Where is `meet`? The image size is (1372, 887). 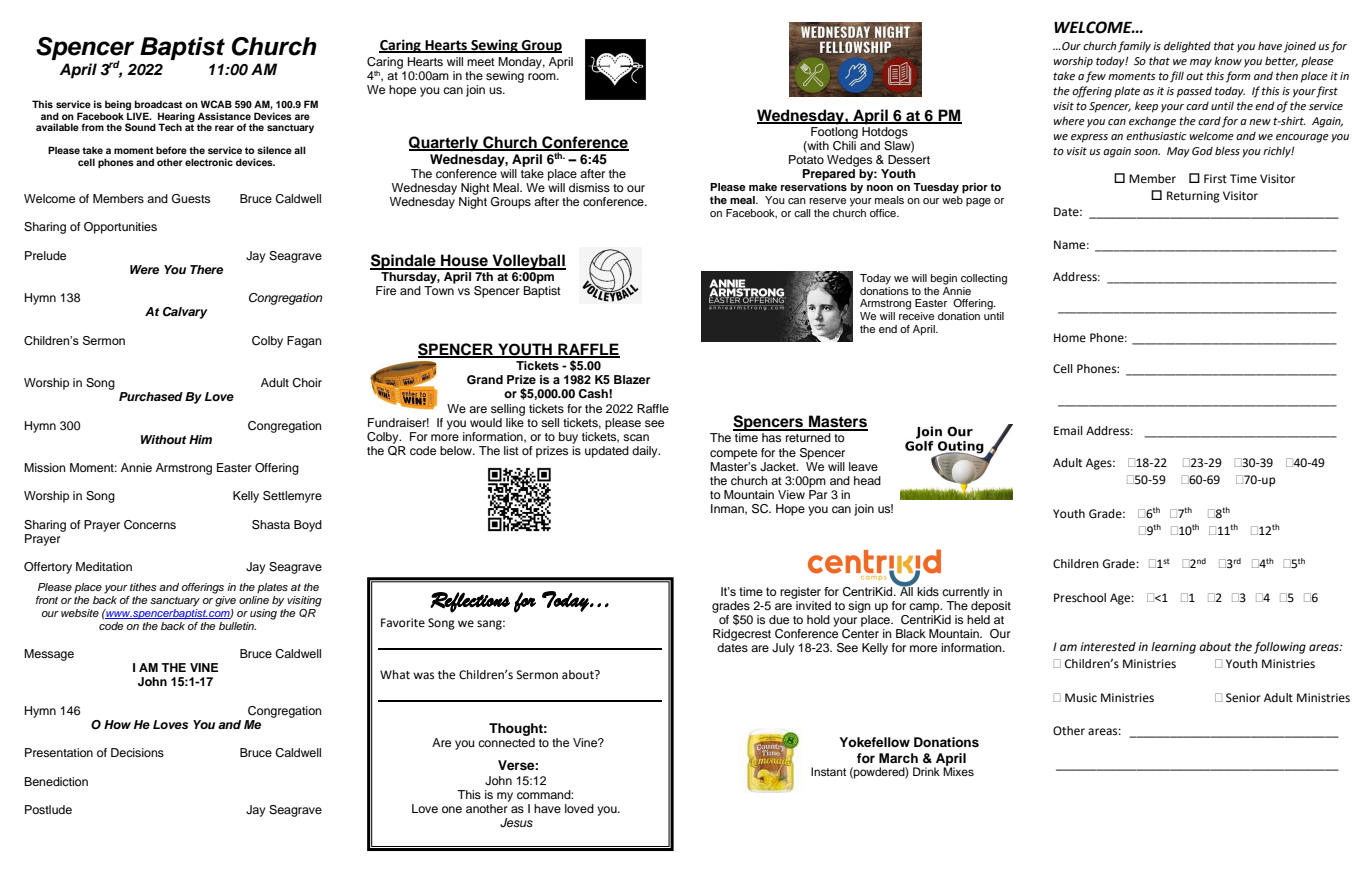
meet is located at coordinates (481, 62).
